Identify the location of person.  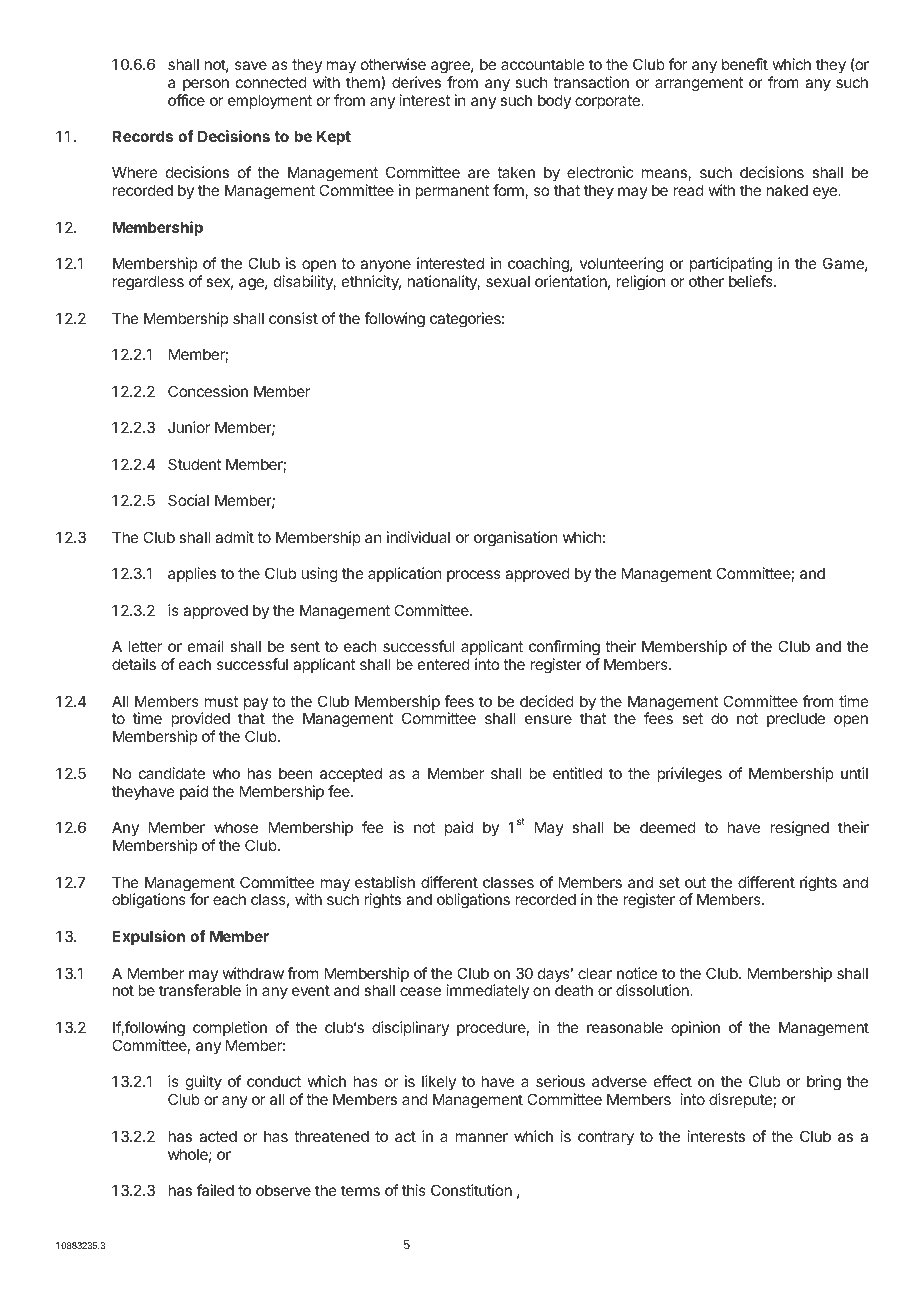
(206, 85).
